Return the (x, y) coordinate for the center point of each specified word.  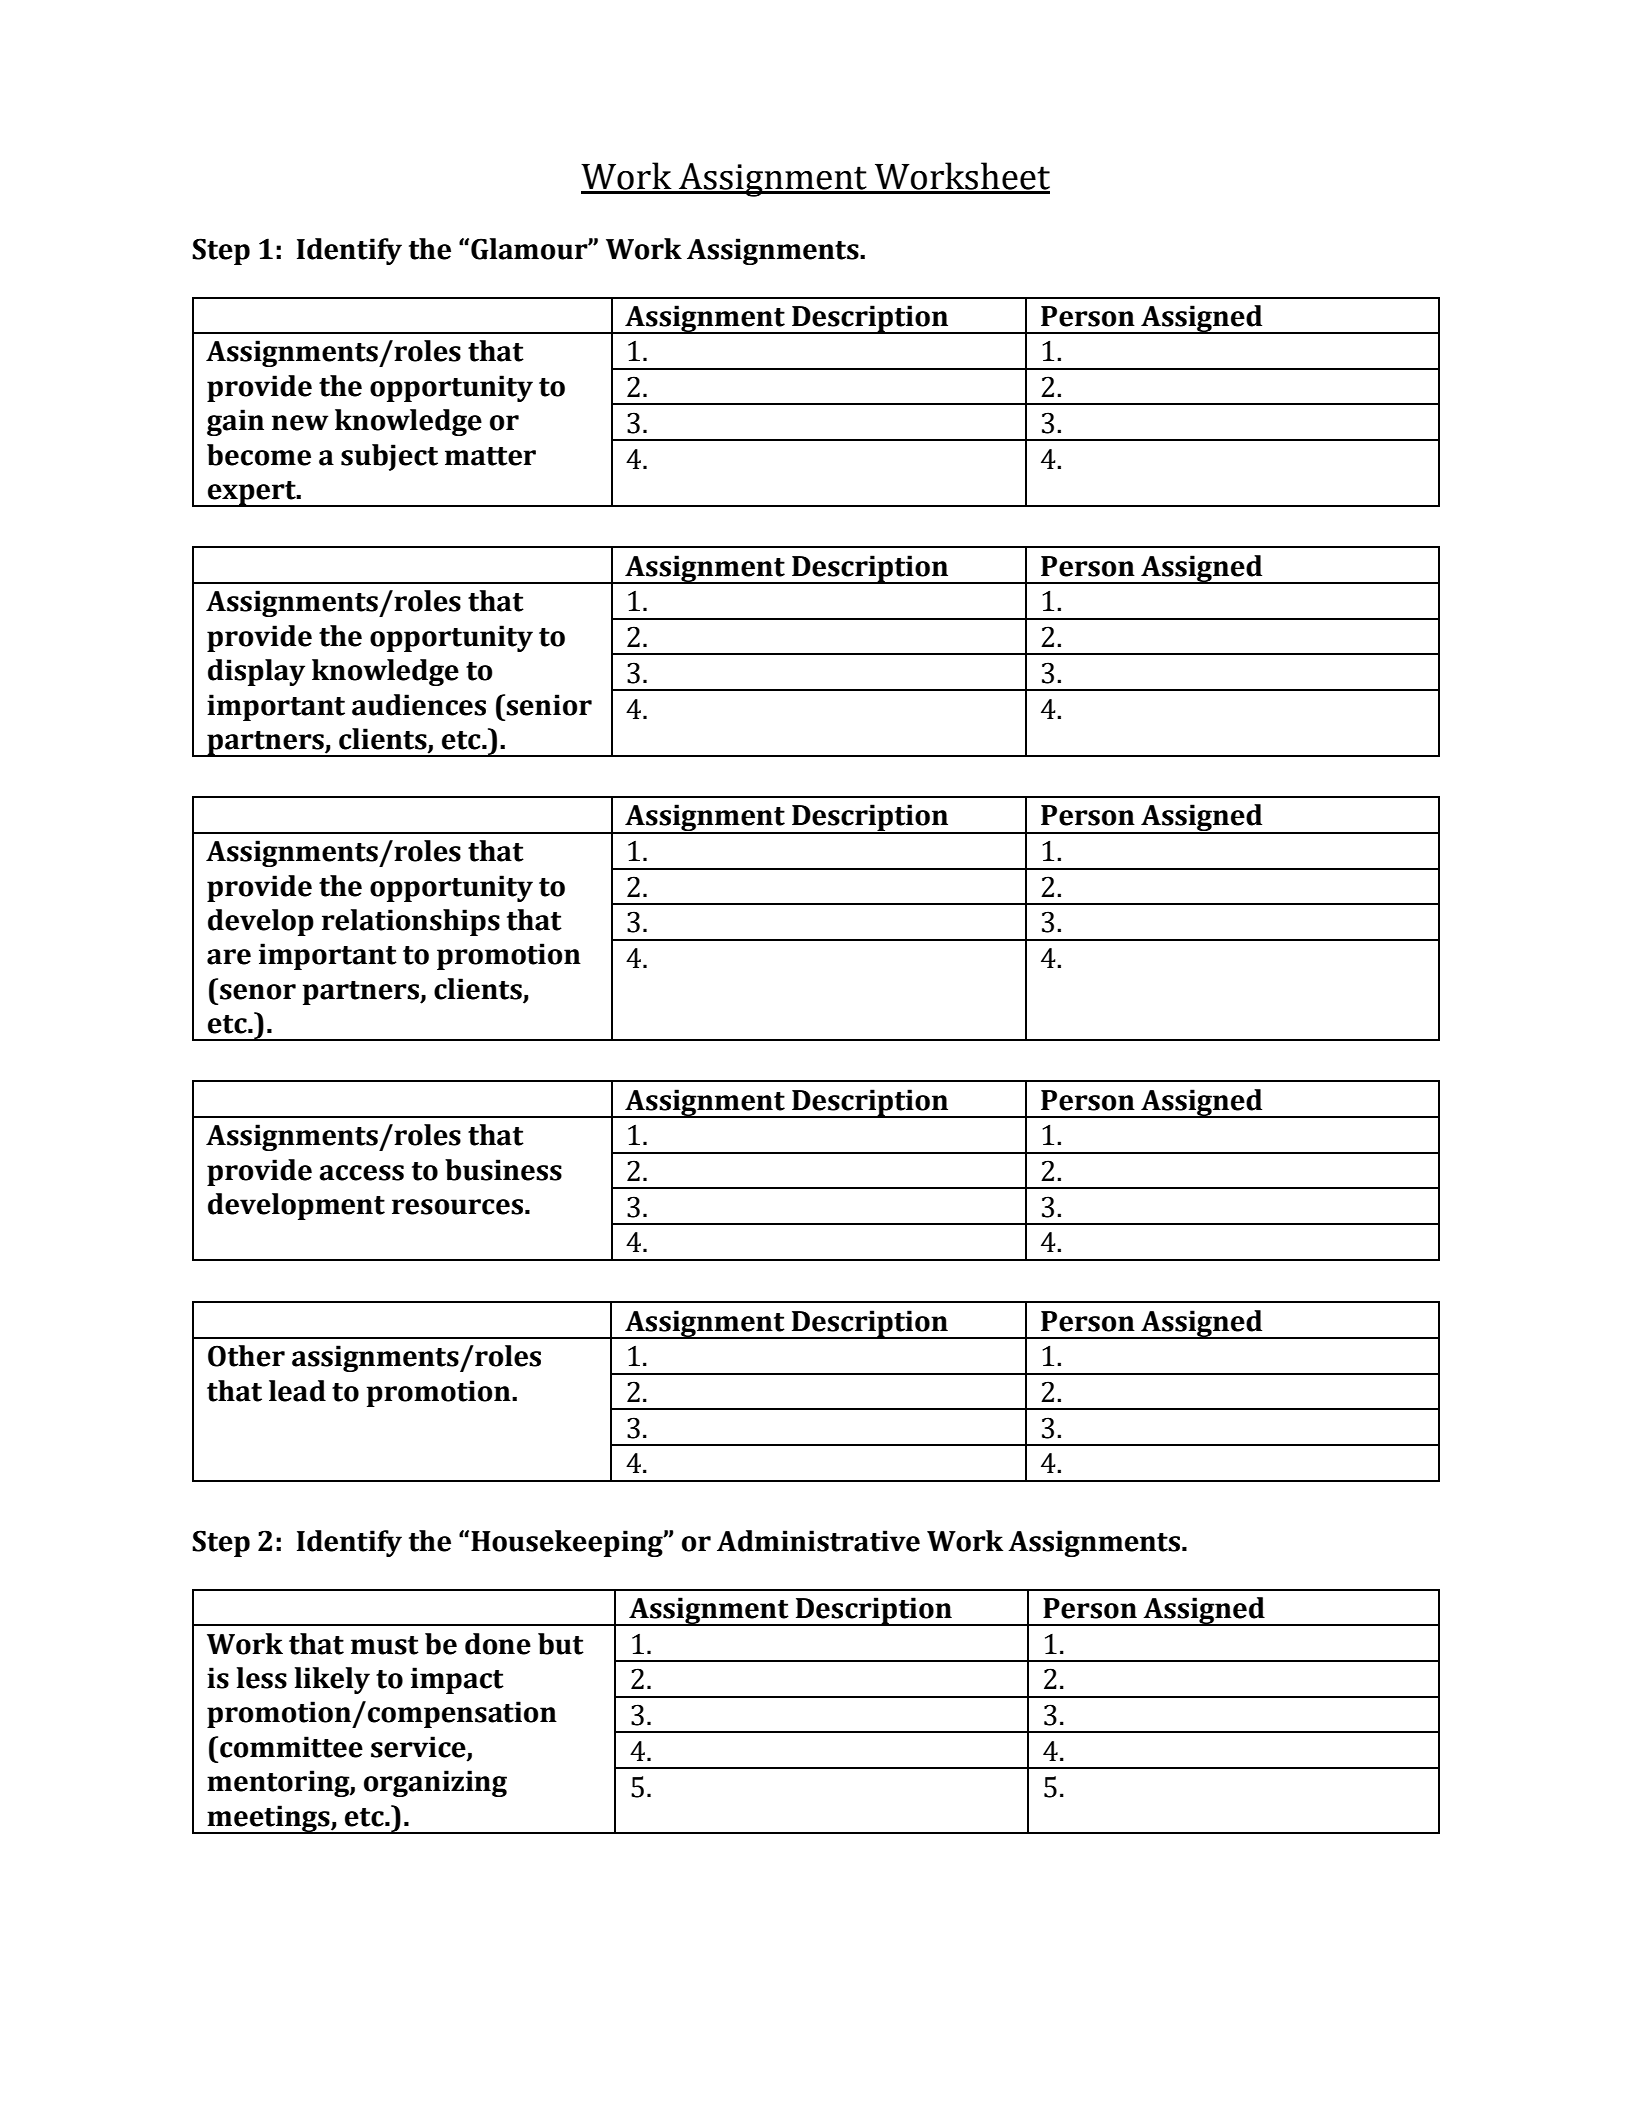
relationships (411, 922)
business (503, 1170)
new (300, 423)
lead (297, 1391)
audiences (419, 705)
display (256, 672)
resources (457, 1207)
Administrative (818, 1541)
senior (549, 705)
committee (291, 1747)
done (498, 1644)
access (361, 1173)
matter (490, 456)
